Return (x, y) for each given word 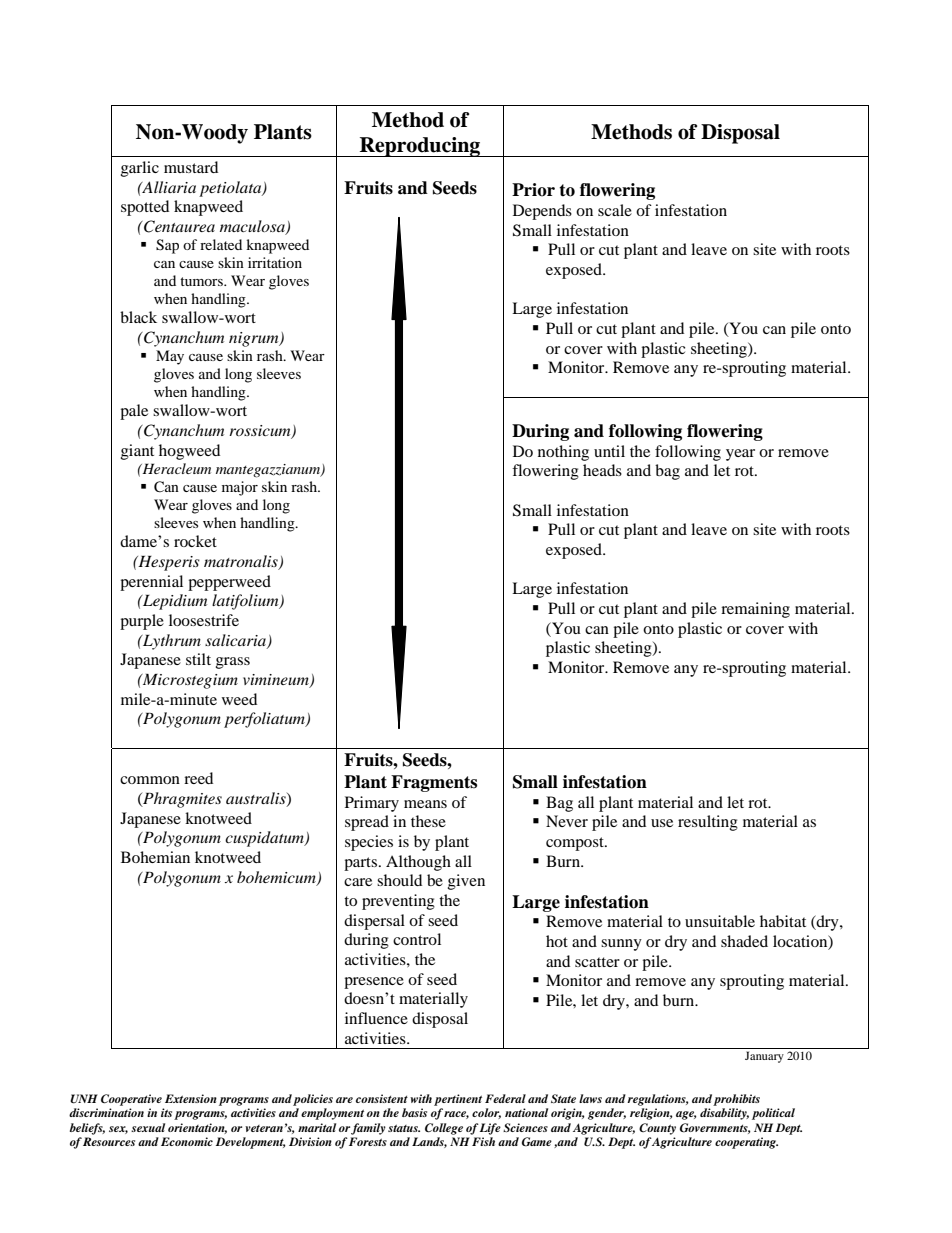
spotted (145, 208)
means (425, 804)
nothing (563, 453)
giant (137, 452)
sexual (148, 1127)
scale (615, 210)
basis (414, 1112)
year (740, 455)
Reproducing (420, 147)
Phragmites (181, 800)
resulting (708, 823)
